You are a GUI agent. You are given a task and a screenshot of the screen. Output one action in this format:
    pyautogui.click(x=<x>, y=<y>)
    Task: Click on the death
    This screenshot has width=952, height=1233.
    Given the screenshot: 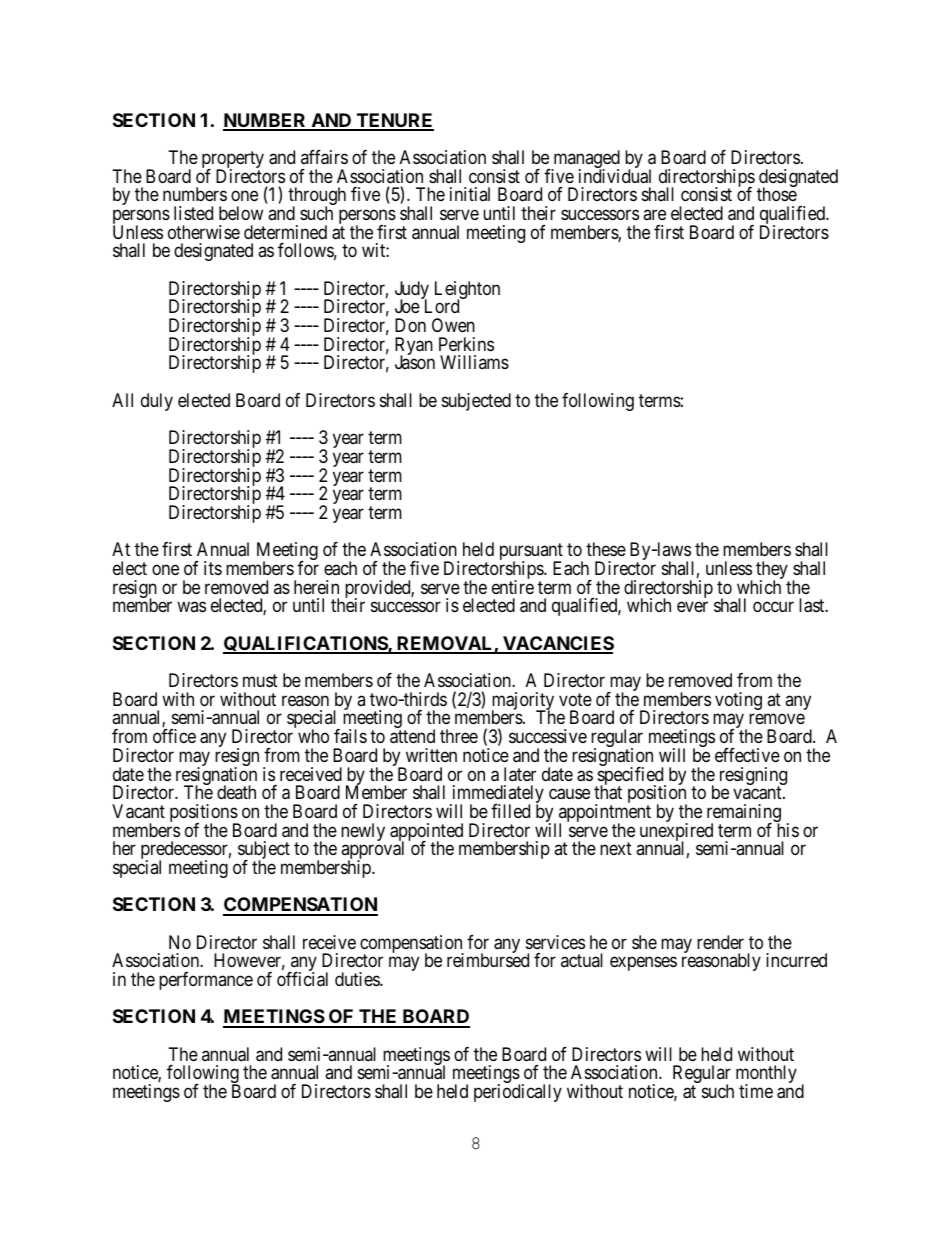 What is the action you would take?
    pyautogui.click(x=236, y=792)
